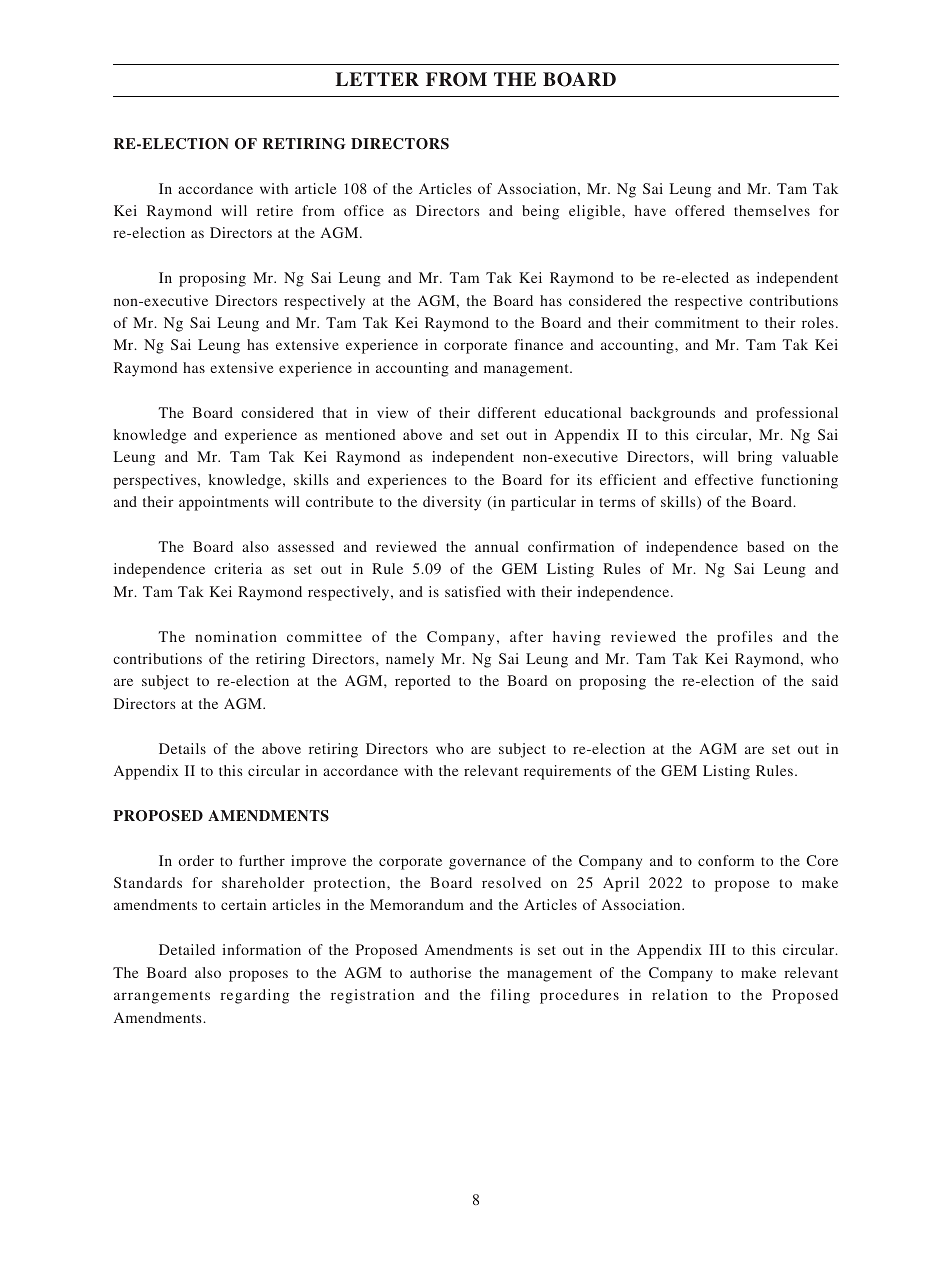  Describe the element at coordinates (261, 949) in the page. I see `information` at that location.
